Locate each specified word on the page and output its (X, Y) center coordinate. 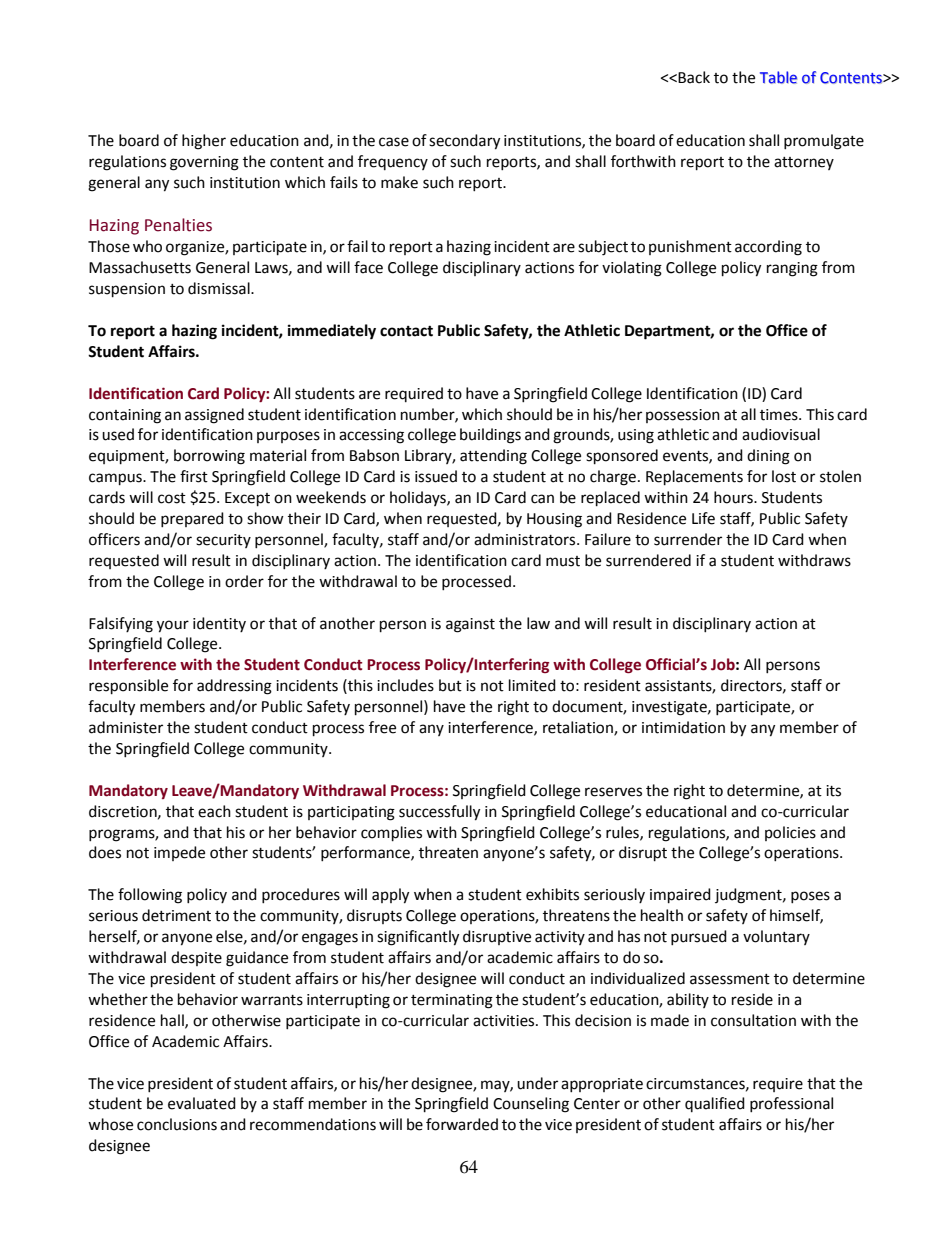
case (394, 142)
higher (204, 142)
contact (406, 331)
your (173, 626)
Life (703, 518)
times (780, 415)
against (470, 625)
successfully (439, 813)
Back (694, 77)
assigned (214, 416)
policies (790, 833)
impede (179, 853)
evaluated (202, 1103)
